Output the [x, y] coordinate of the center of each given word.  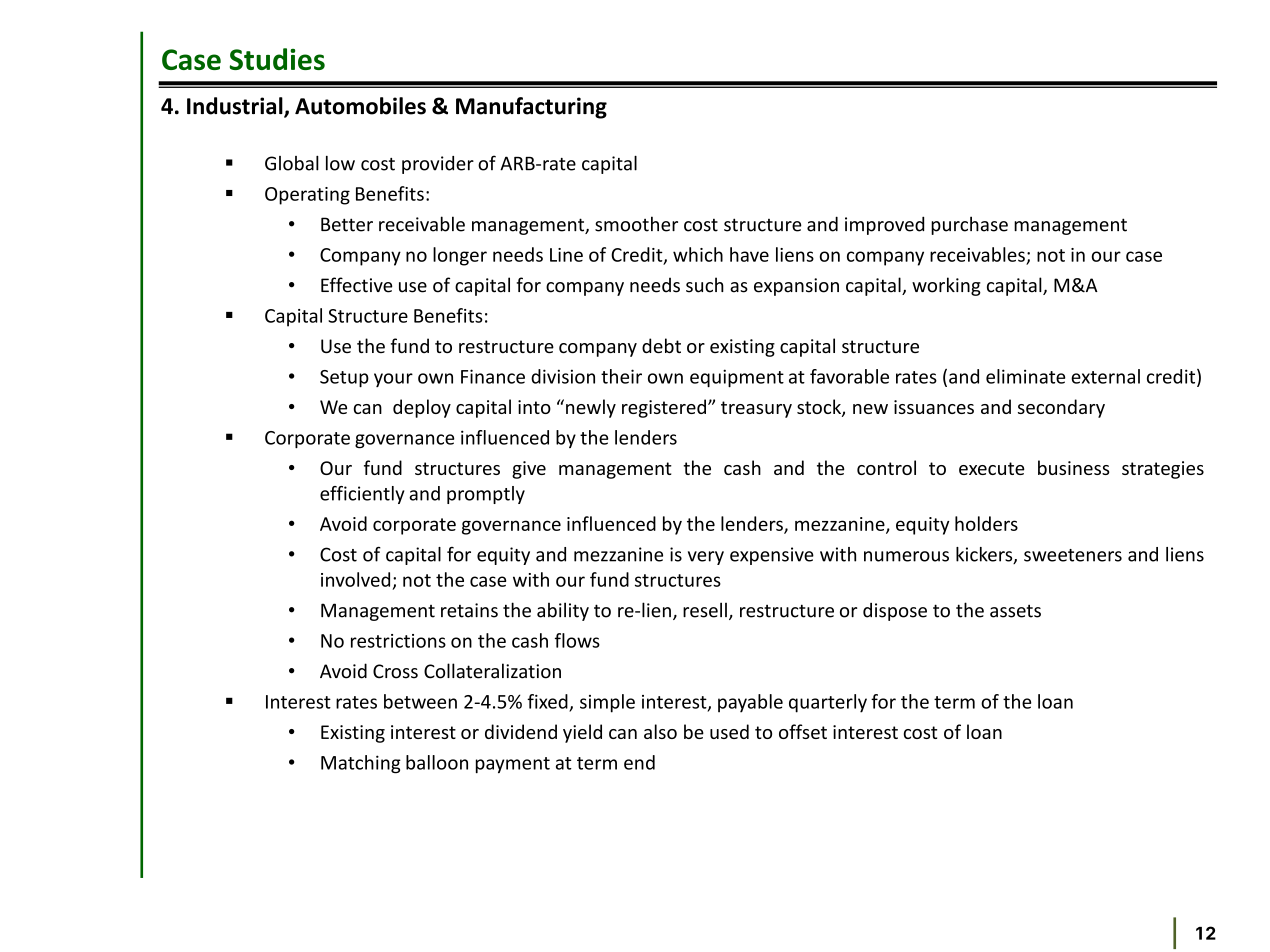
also [660, 731]
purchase [969, 225]
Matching [361, 764]
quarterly [828, 703]
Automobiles [360, 106]
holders [986, 523]
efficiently [362, 495]
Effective [357, 285]
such [705, 285]
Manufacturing [531, 108]
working [946, 286]
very [706, 558]
